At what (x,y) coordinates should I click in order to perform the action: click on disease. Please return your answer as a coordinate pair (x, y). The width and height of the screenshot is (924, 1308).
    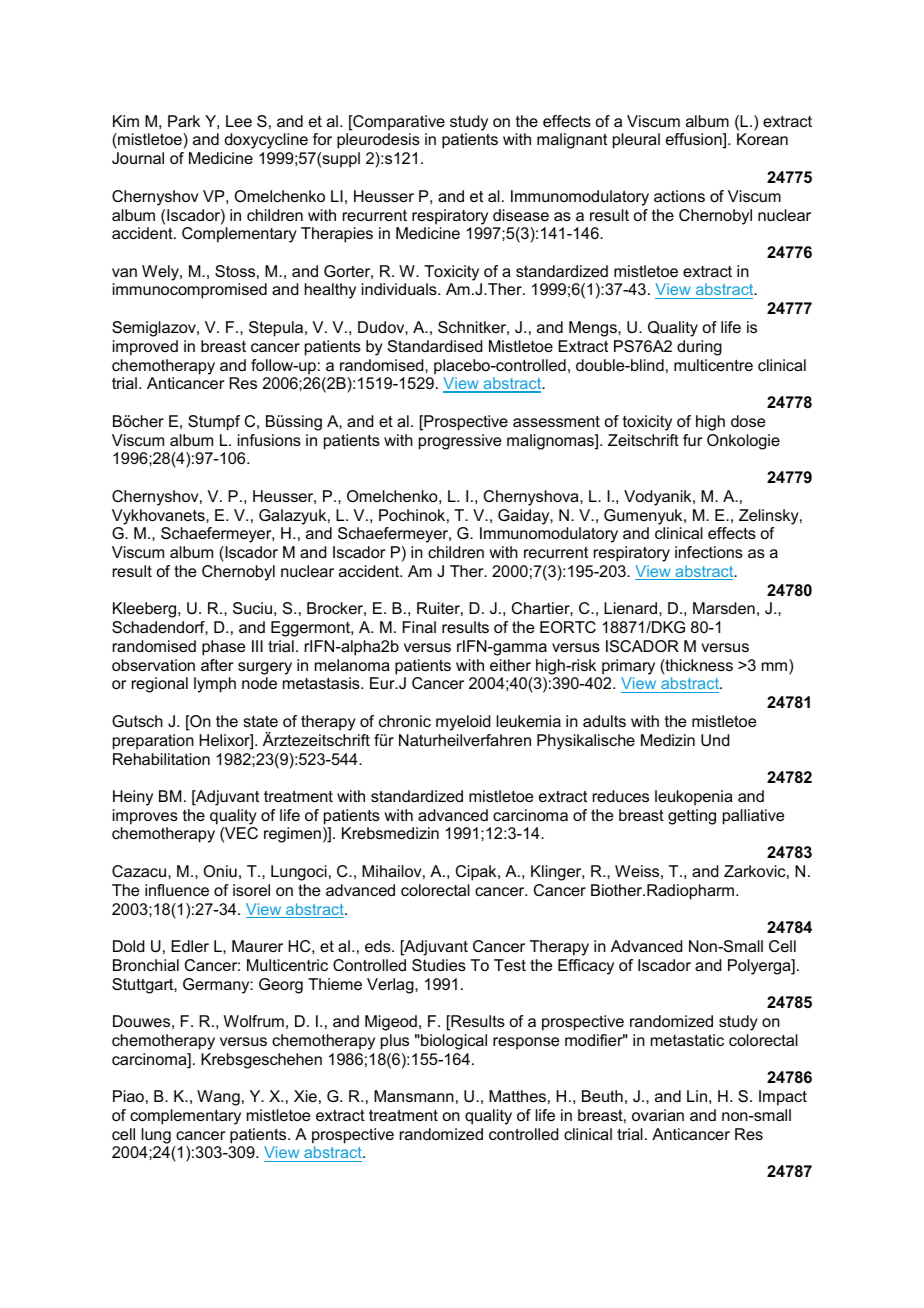
    Looking at the image, I should click on (521, 215).
